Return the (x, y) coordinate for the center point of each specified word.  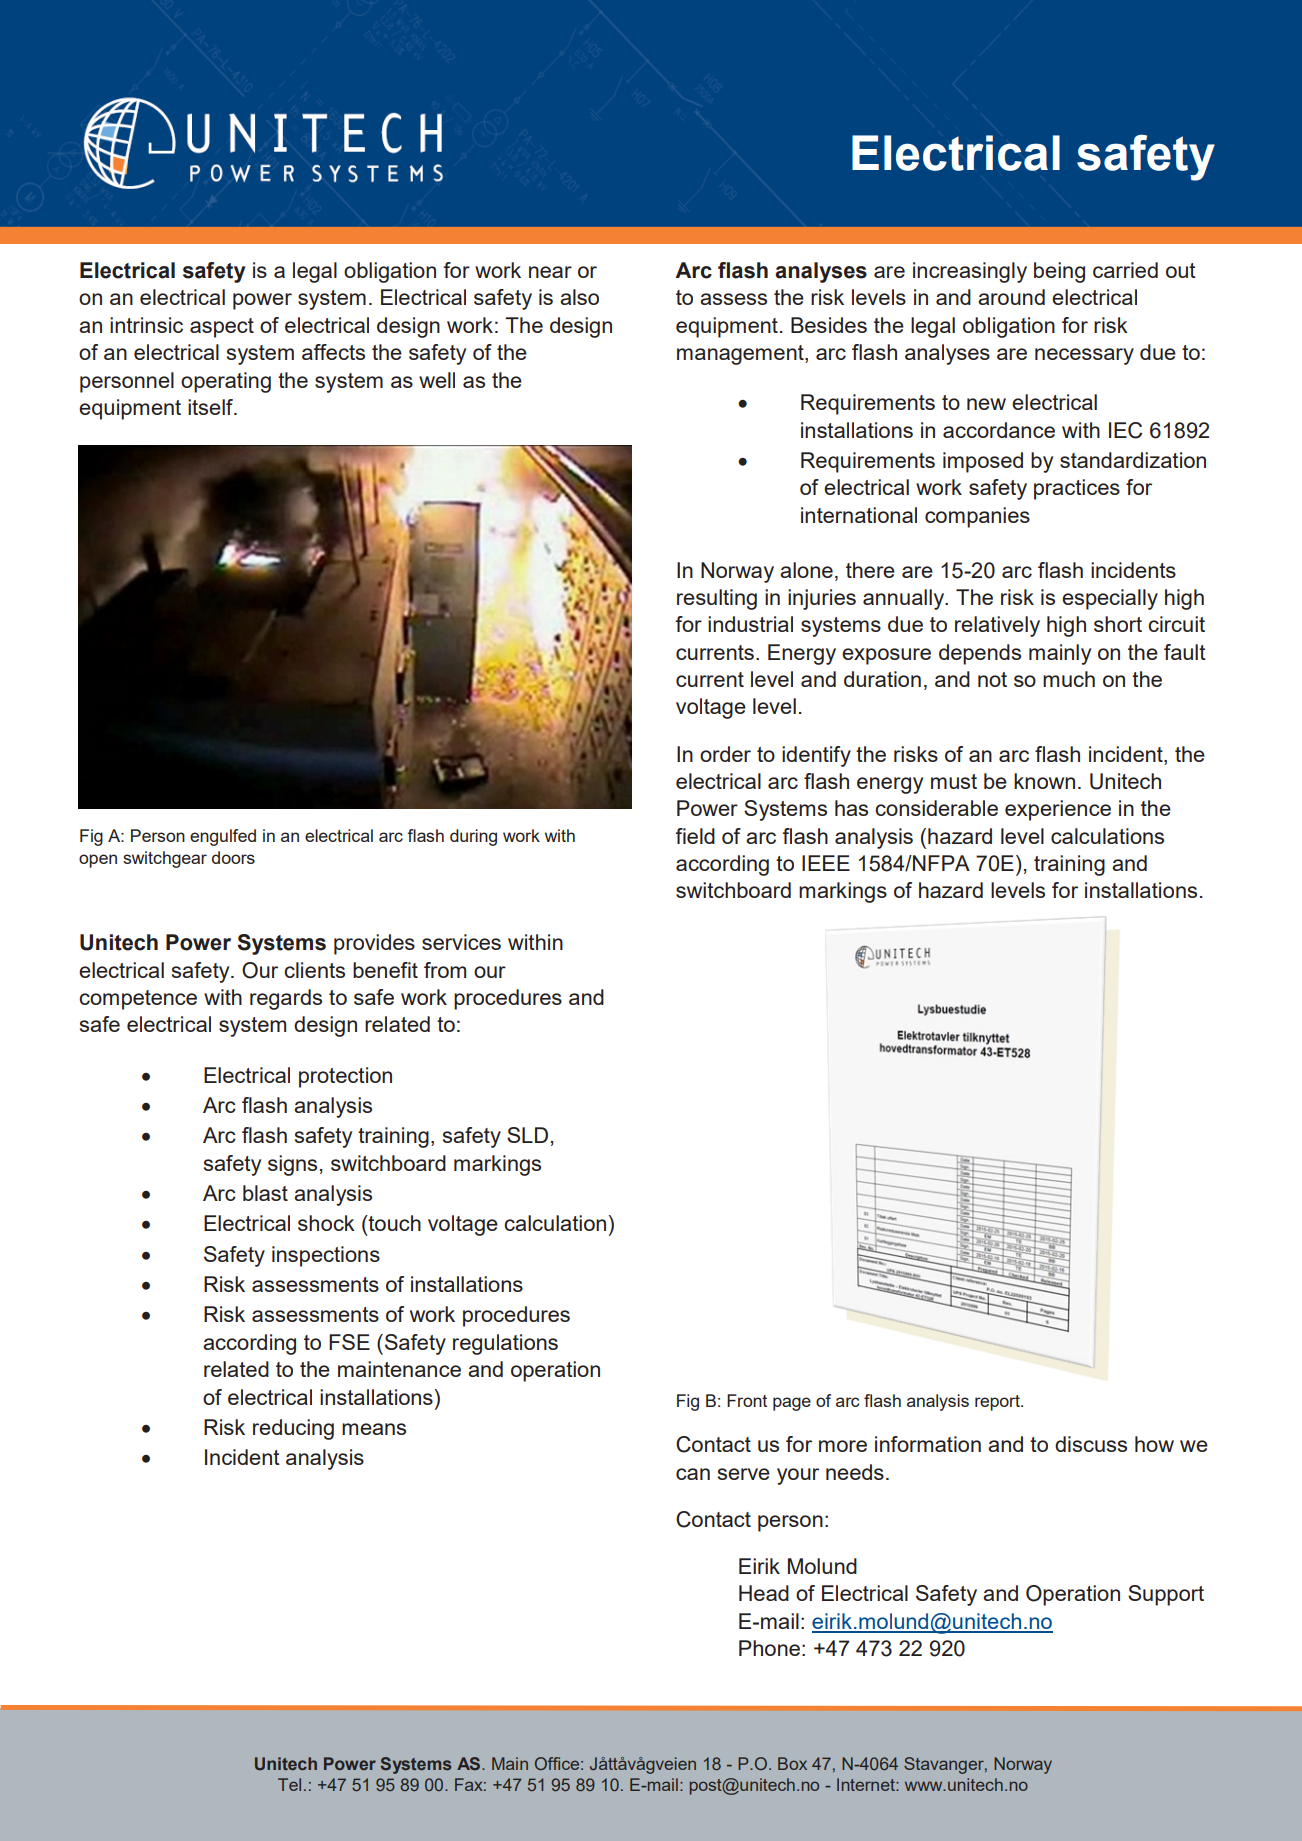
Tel (289, 1784)
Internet (867, 1784)
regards (286, 999)
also (579, 297)
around (1011, 297)
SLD (527, 1135)
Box (792, 1763)
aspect (222, 328)
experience (1058, 810)
